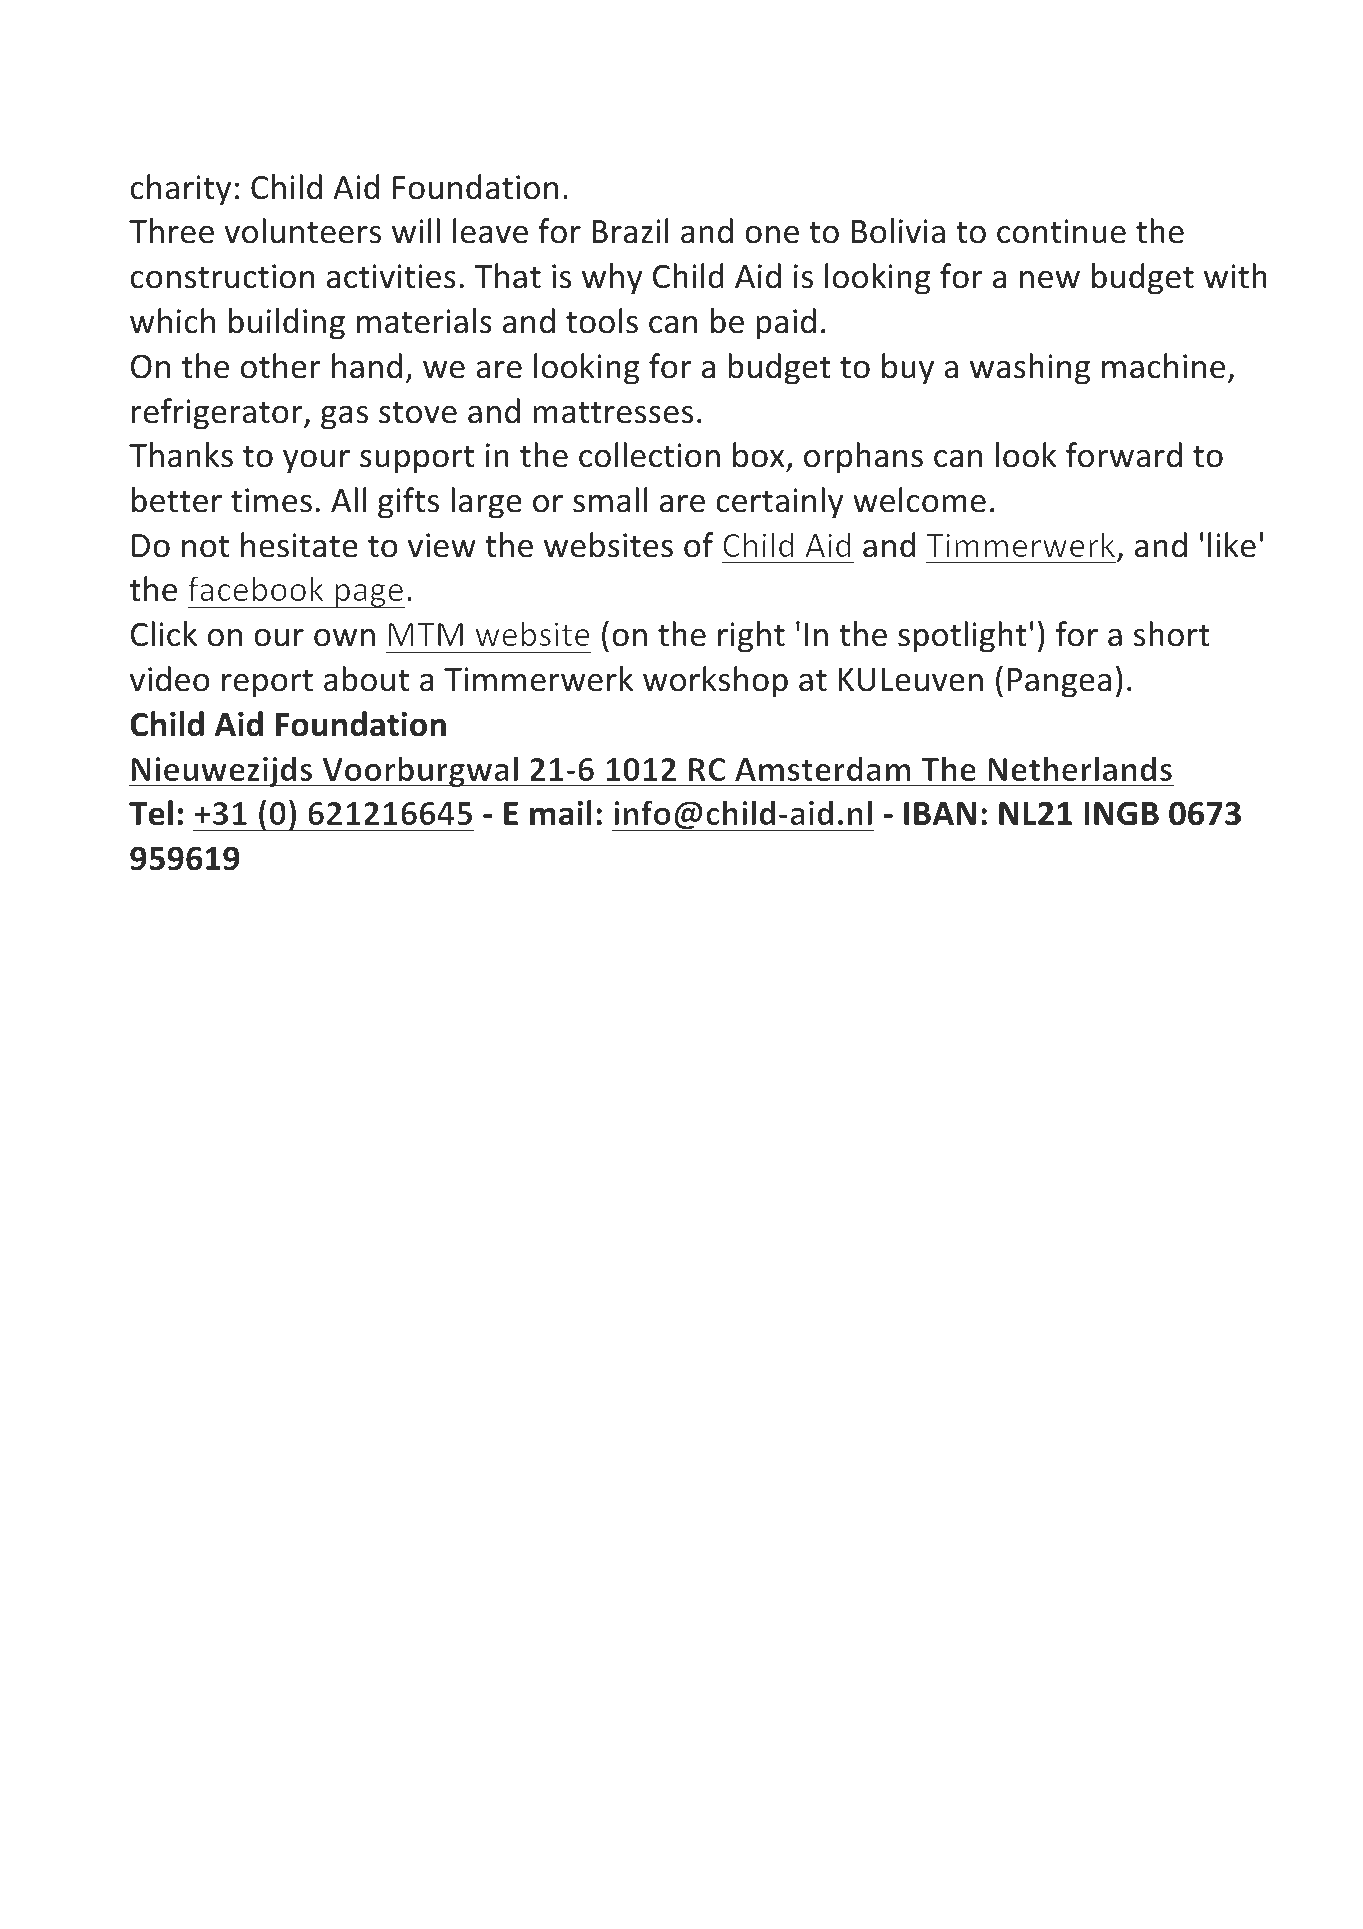  Describe the element at coordinates (1124, 455) in the document. I see `forward` at that location.
